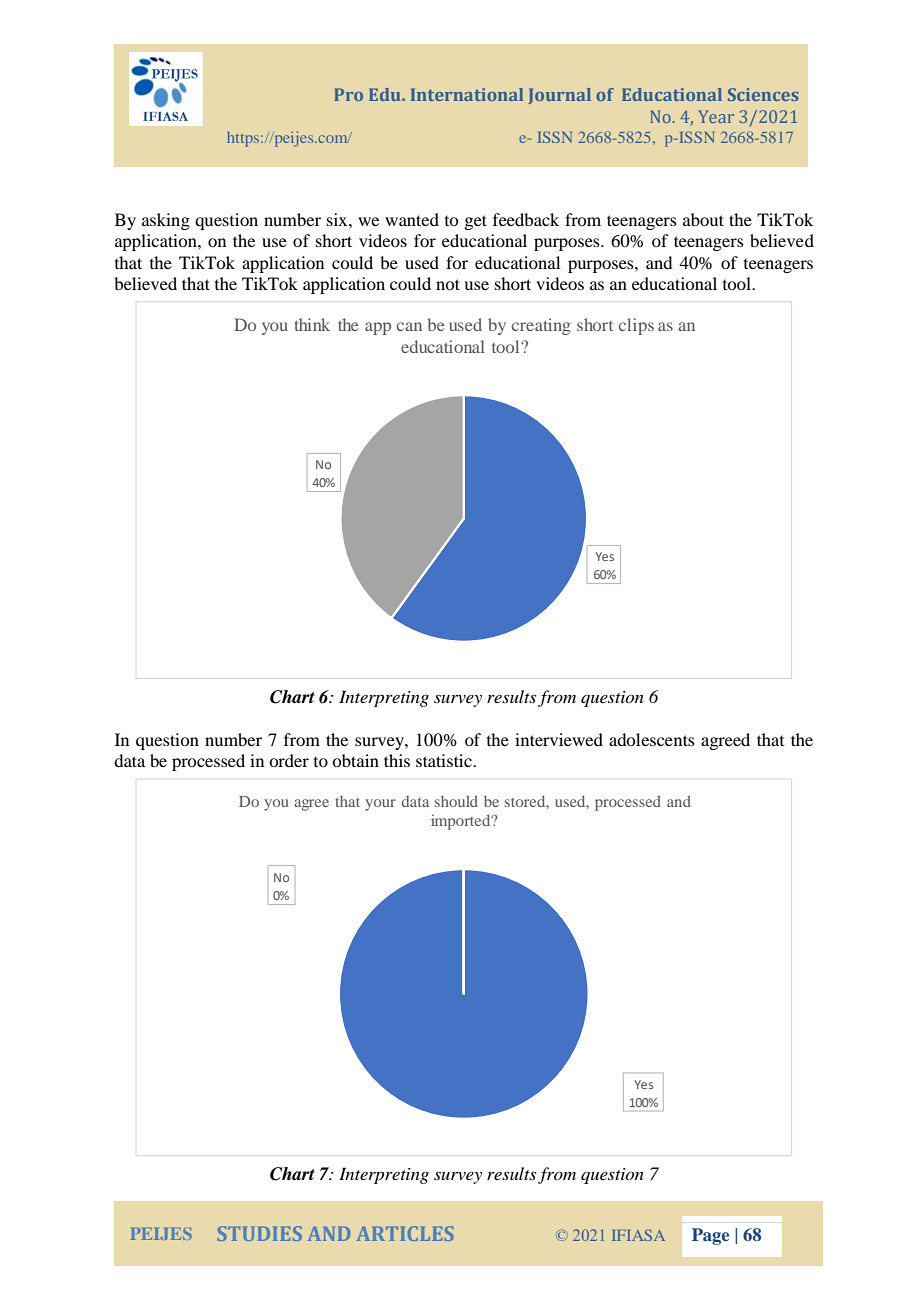 This page has width=924, height=1308. Describe the element at coordinates (405, 1233) in the page. I see `ARTICLES` at that location.
